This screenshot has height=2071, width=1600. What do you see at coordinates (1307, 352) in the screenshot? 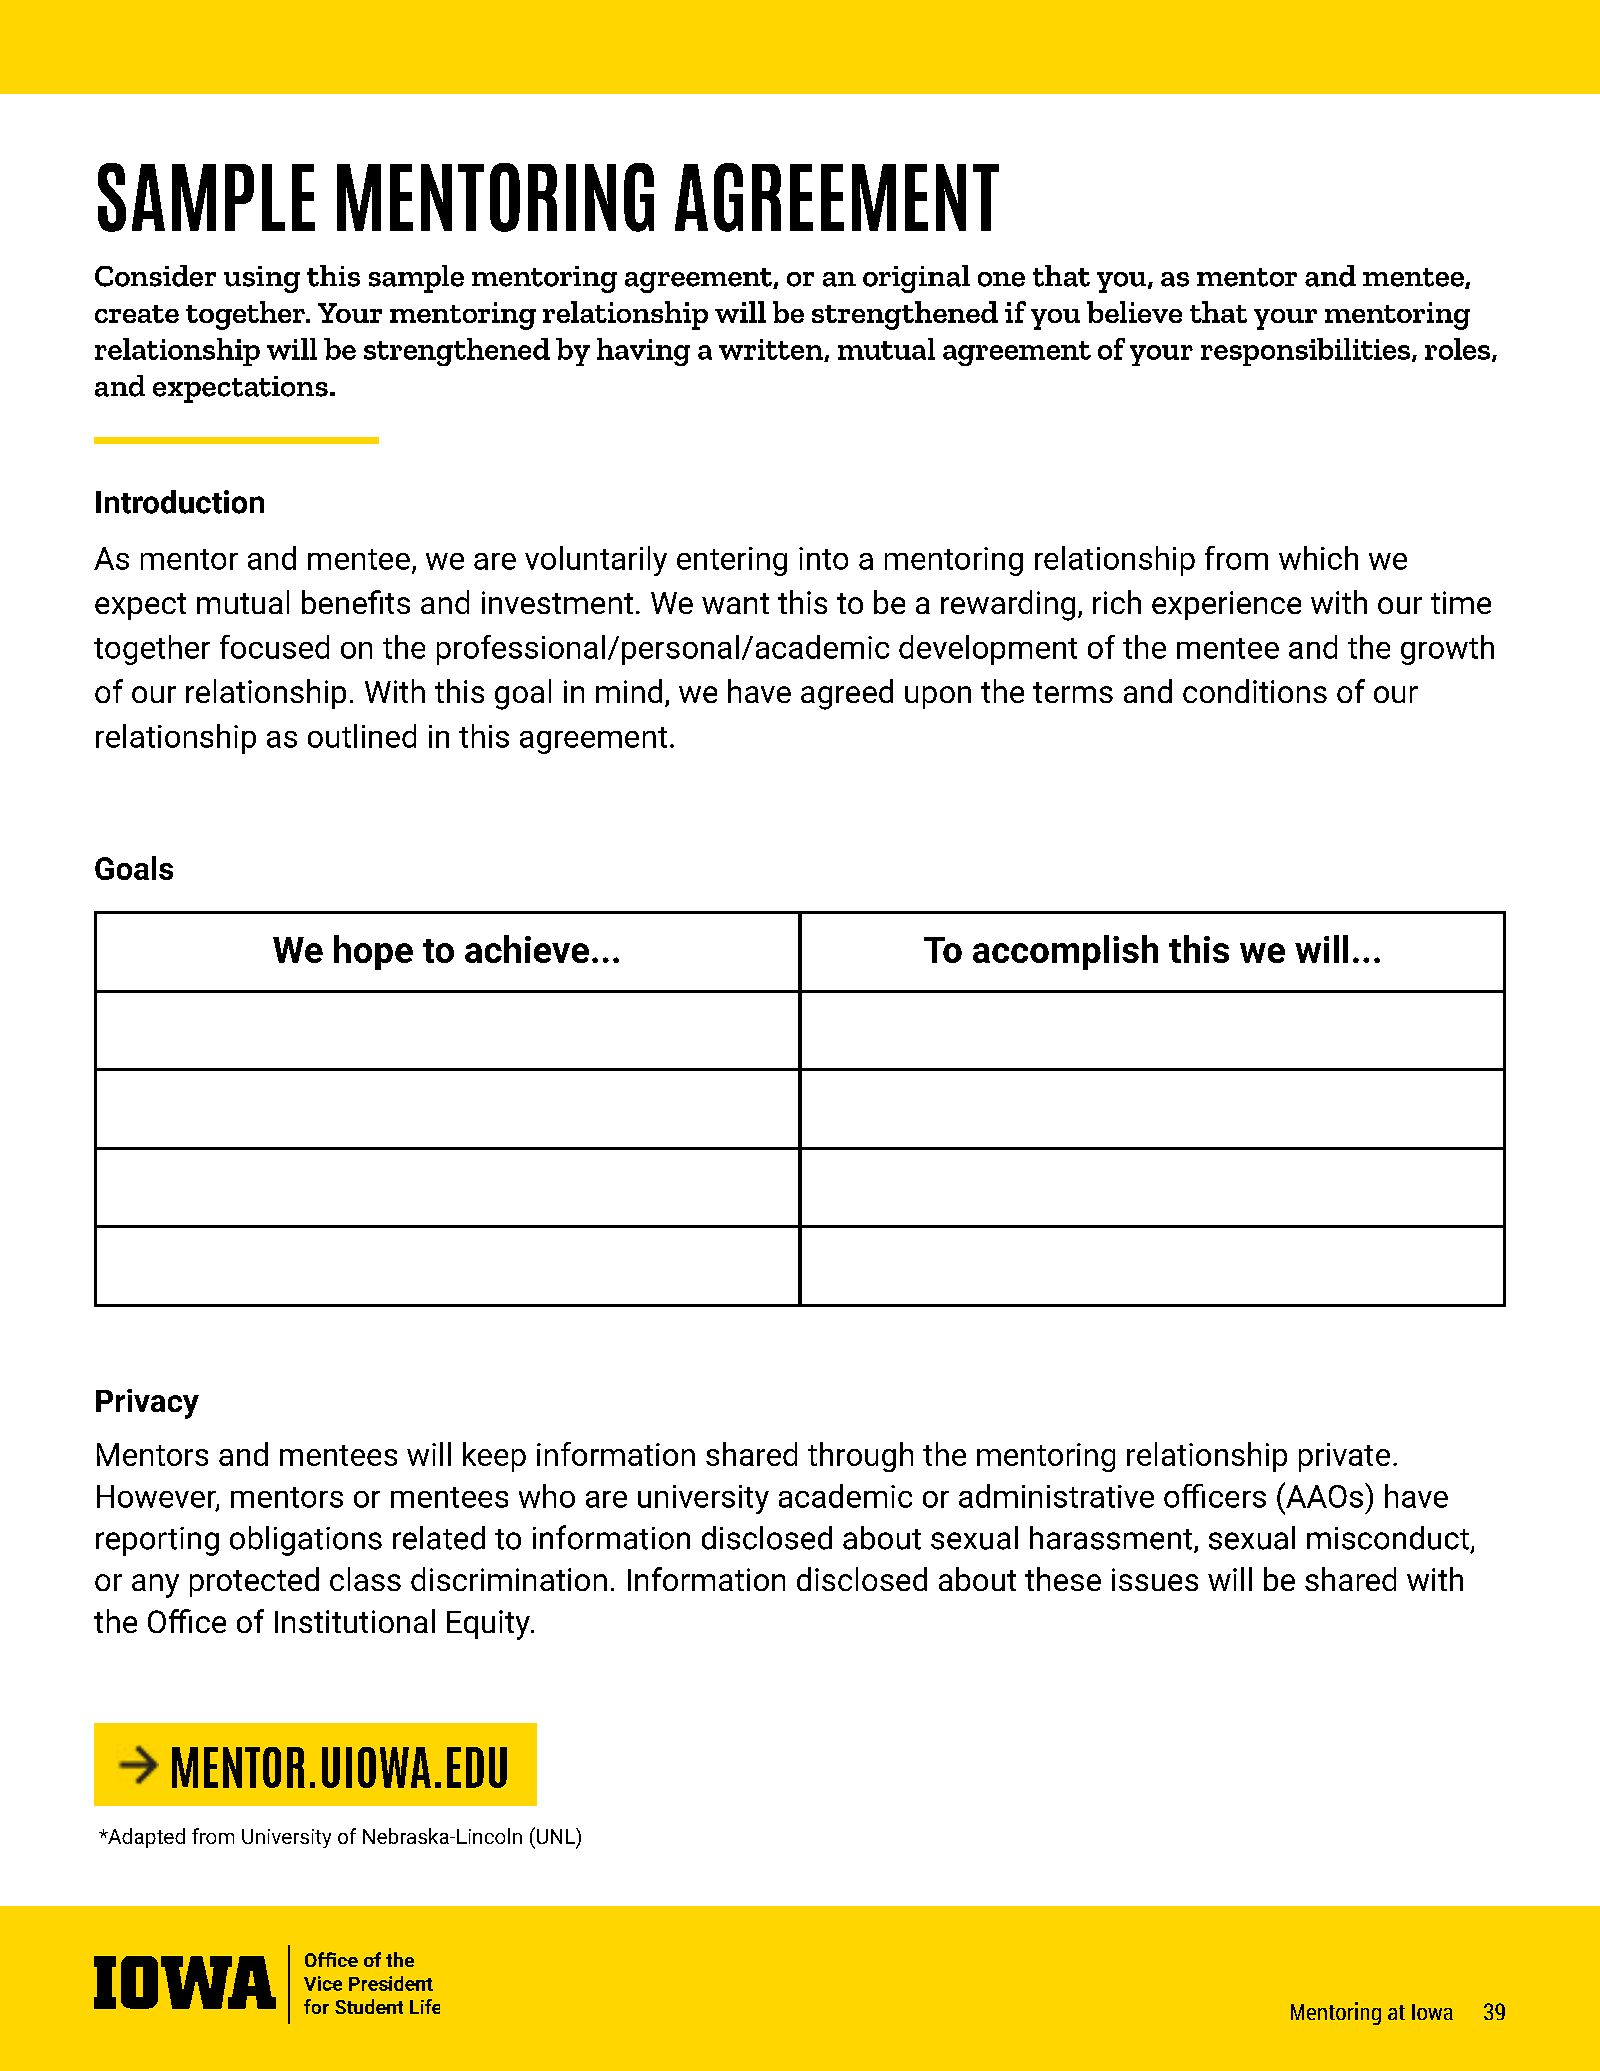
I see `responsibilities` at bounding box center [1307, 352].
